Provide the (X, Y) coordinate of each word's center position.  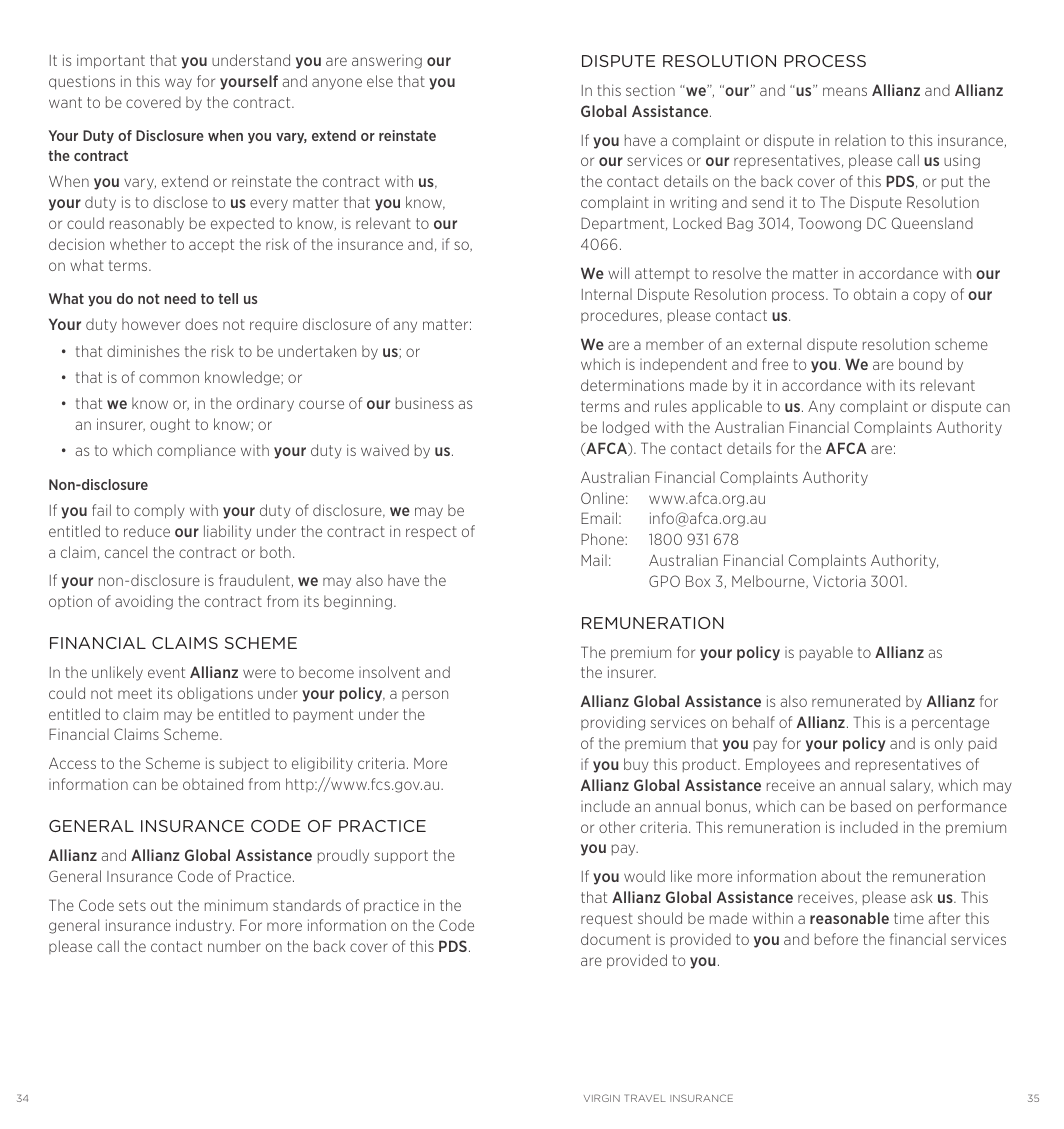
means (845, 91)
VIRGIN (602, 1098)
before (836, 939)
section (650, 90)
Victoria (839, 581)
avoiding (144, 602)
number (234, 946)
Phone (603, 539)
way (178, 84)
